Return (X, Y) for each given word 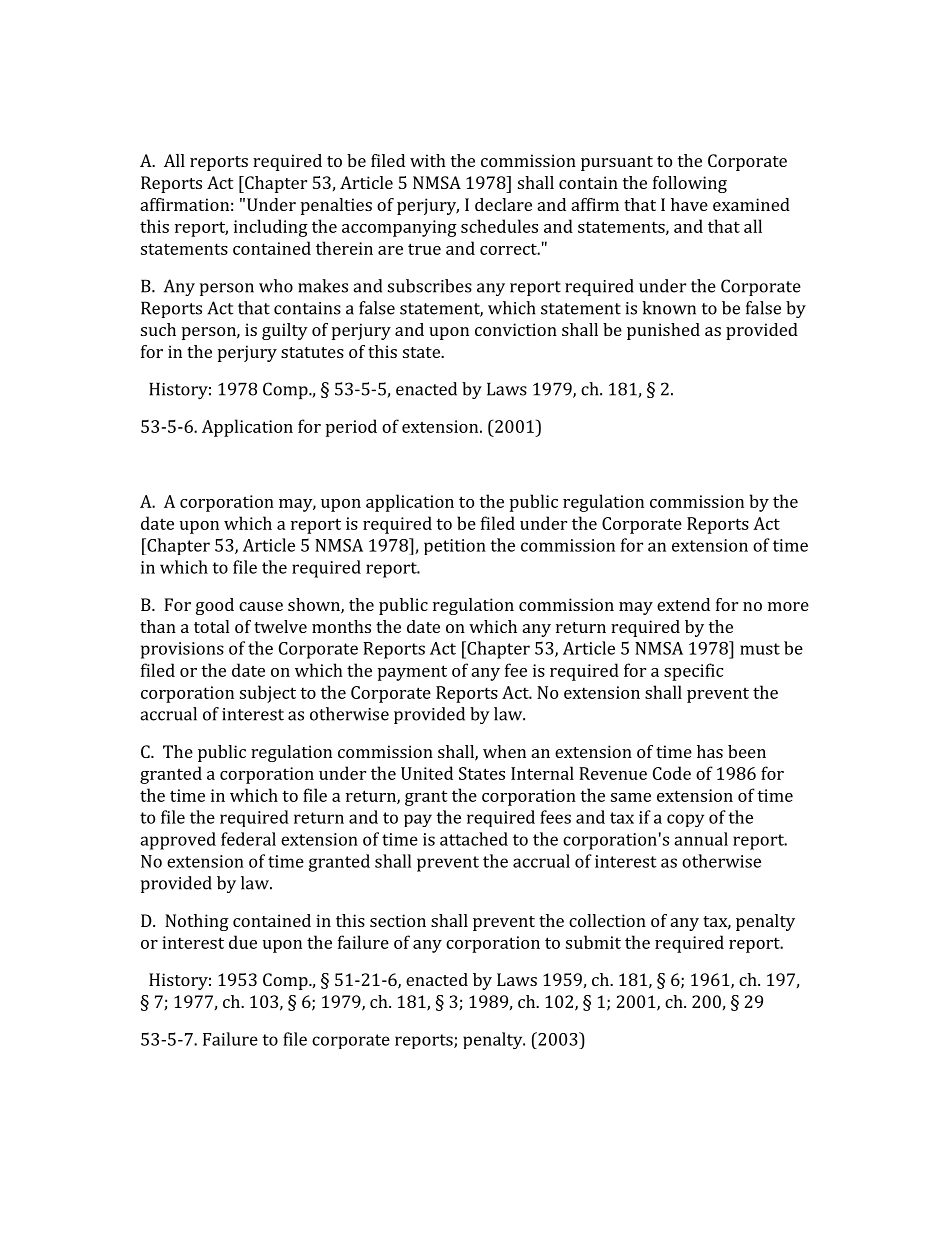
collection (607, 920)
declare (503, 204)
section (398, 920)
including (271, 228)
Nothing (197, 922)
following (690, 184)
